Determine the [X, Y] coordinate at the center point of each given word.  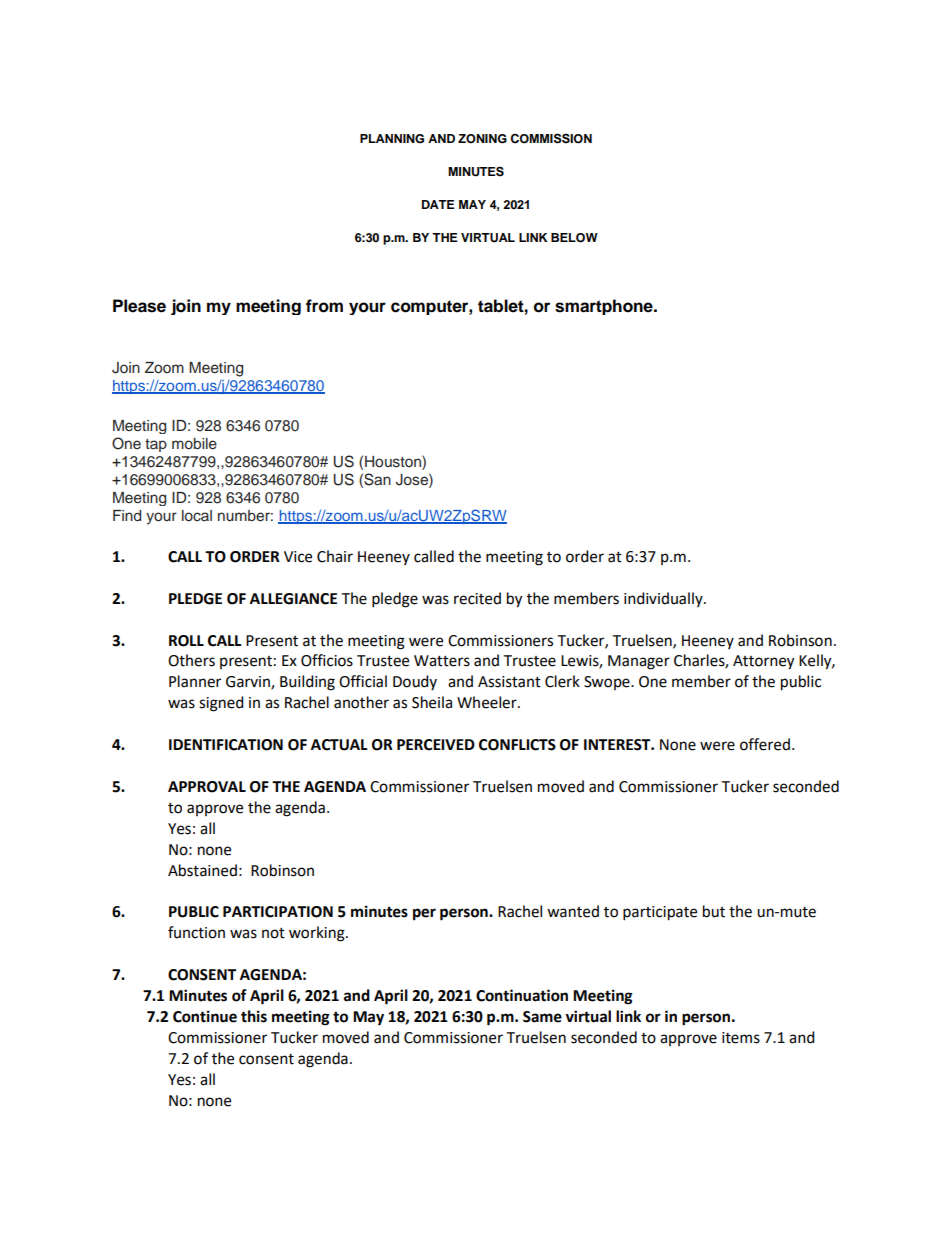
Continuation [522, 995]
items [741, 1038]
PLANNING [392, 139]
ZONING [482, 139]
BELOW [574, 238]
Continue [205, 1016]
